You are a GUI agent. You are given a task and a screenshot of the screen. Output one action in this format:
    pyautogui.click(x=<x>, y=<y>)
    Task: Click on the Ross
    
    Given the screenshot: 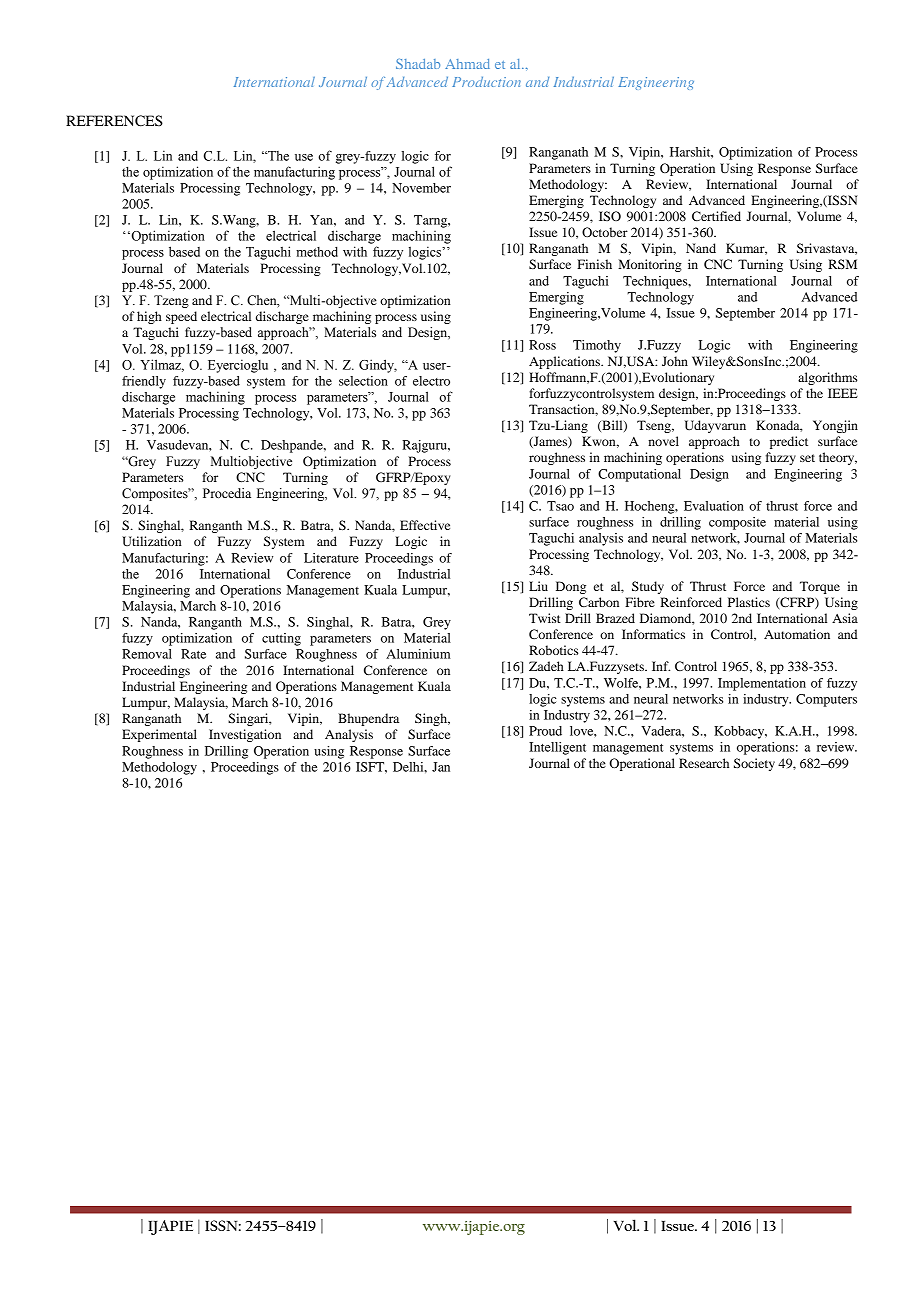 What is the action you would take?
    pyautogui.click(x=542, y=345)
